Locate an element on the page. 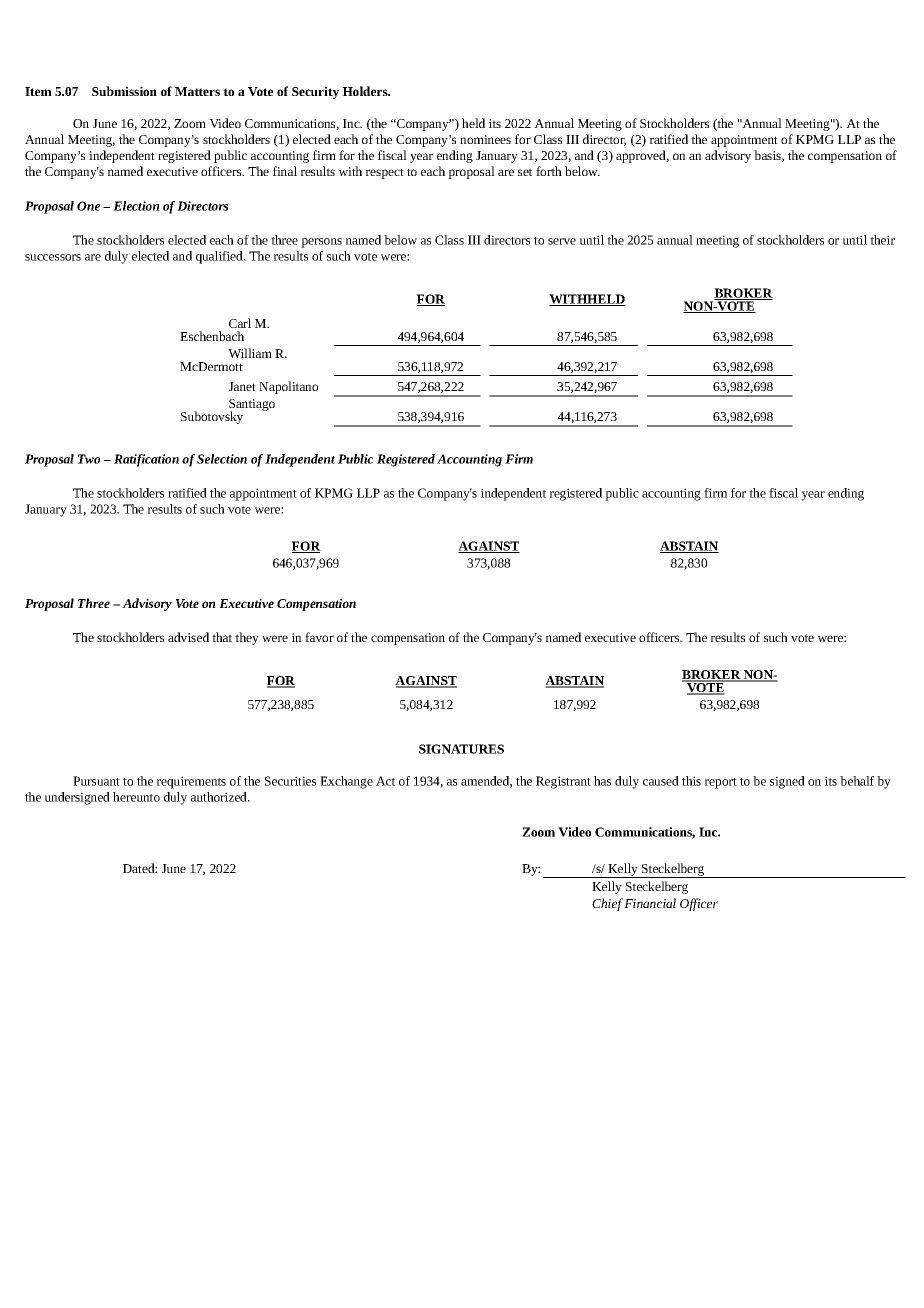 The height and width of the document is (1308, 924). Submission is located at coordinates (124, 91).
